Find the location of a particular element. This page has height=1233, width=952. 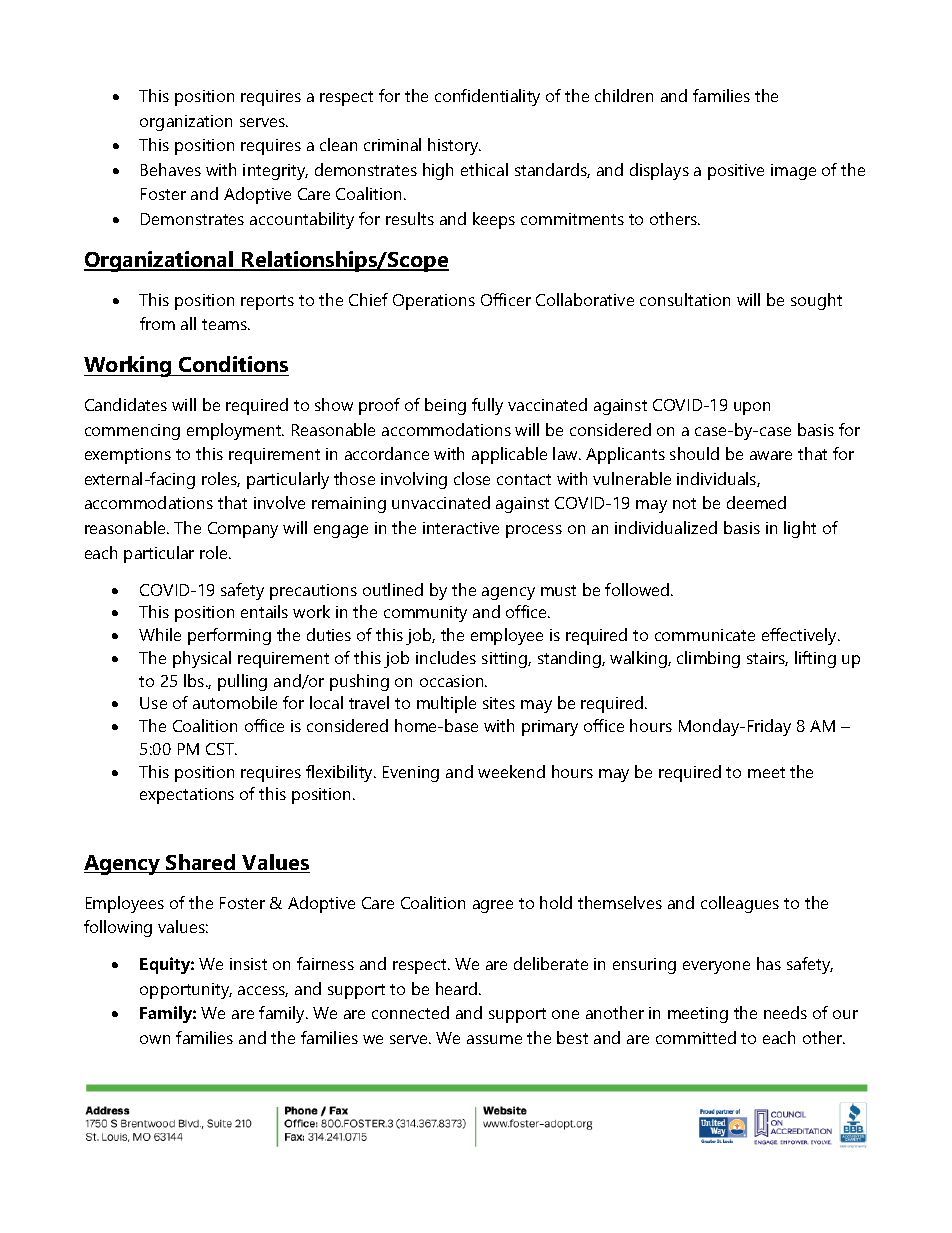

Behaves is located at coordinates (171, 169).
